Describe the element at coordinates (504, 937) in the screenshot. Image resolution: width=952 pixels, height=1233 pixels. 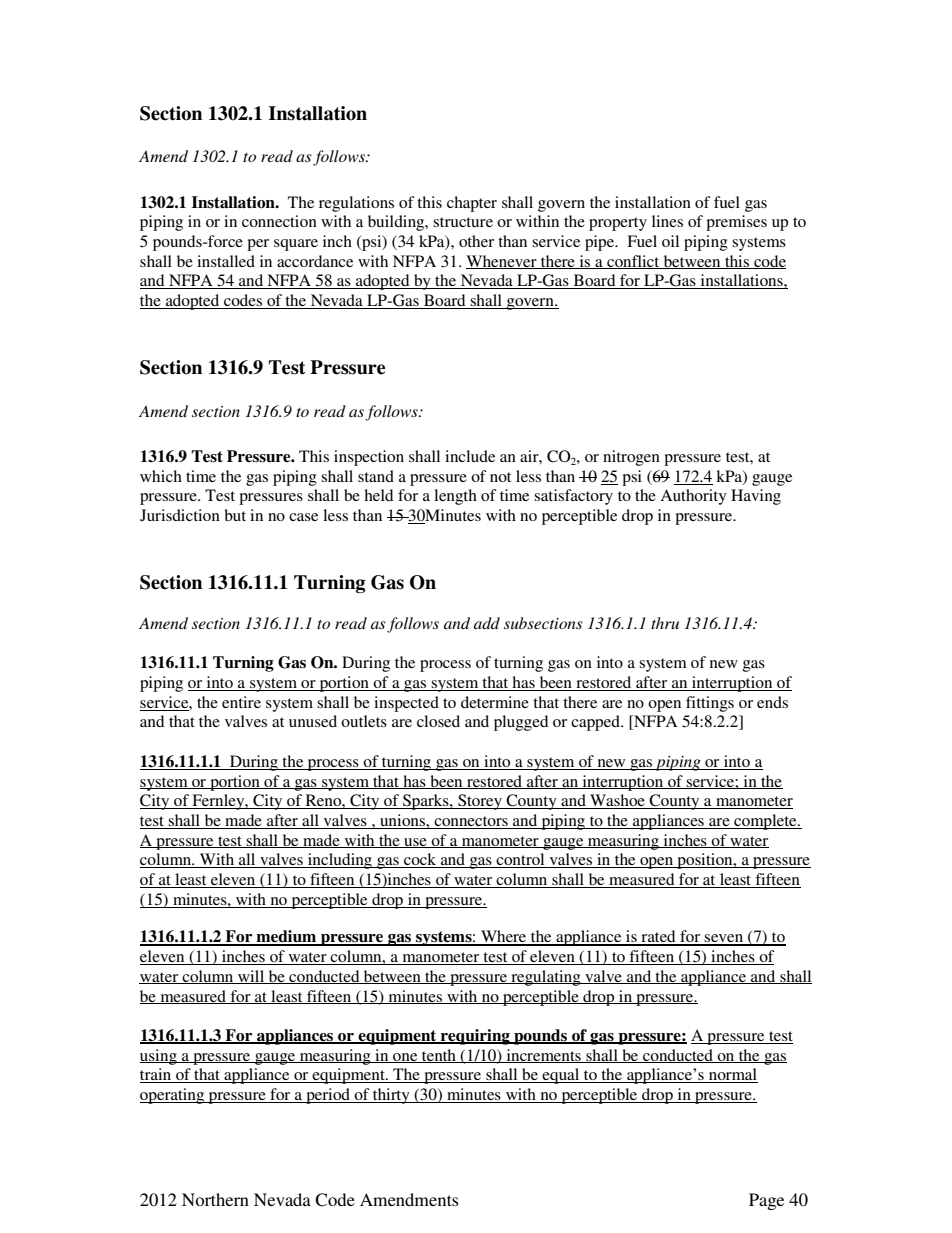
I see `Where` at that location.
